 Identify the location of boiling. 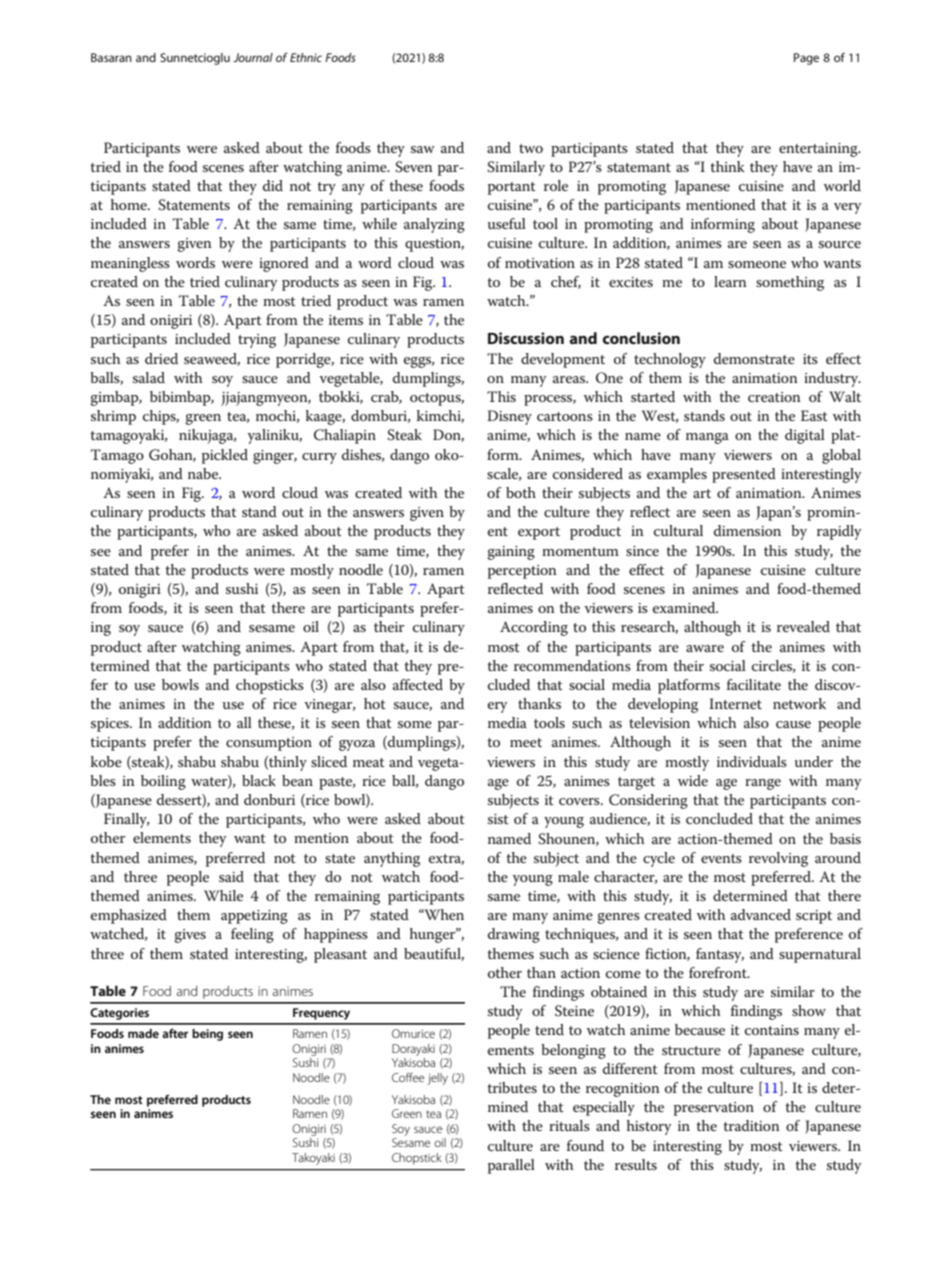
(163, 782).
